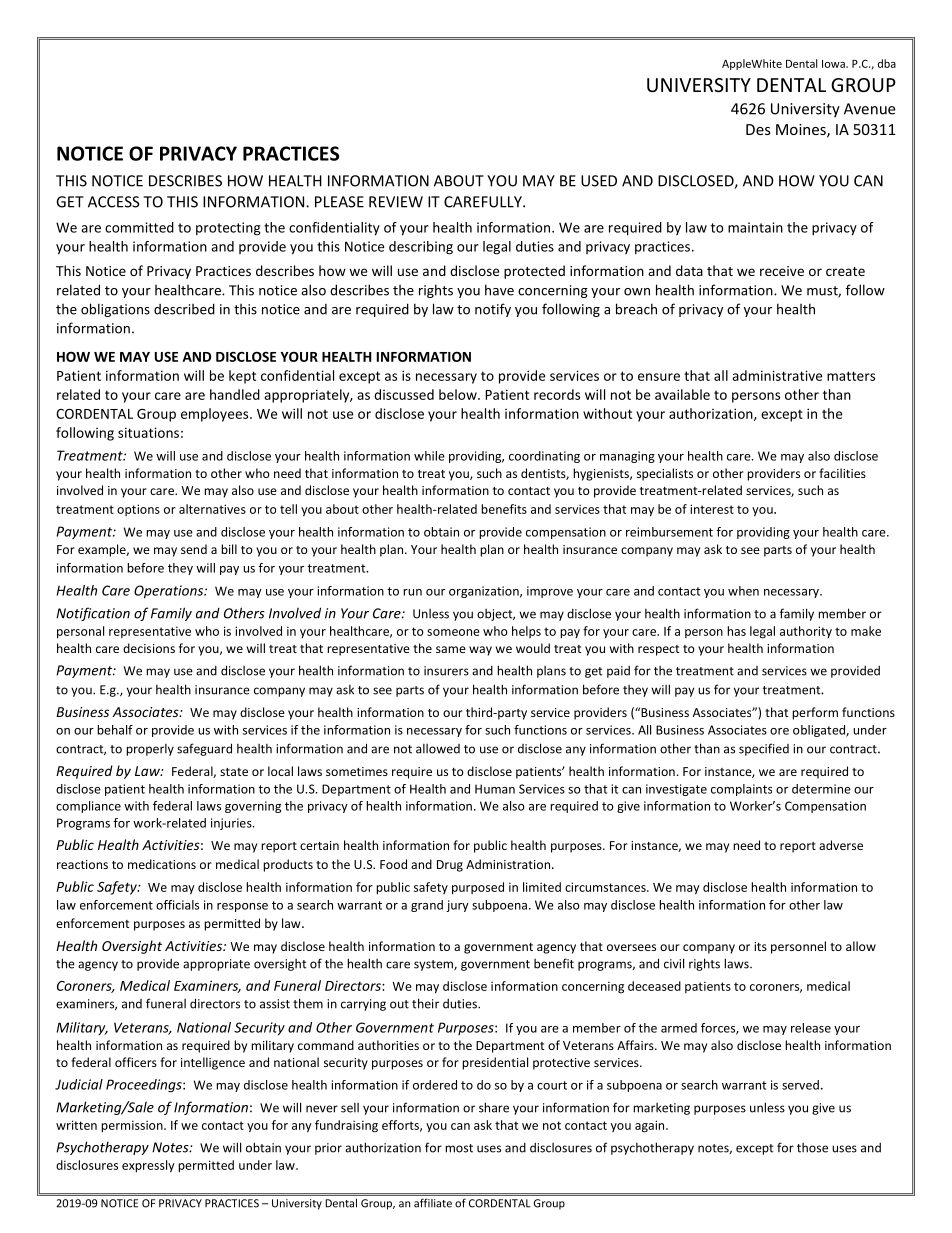 Image resolution: width=952 pixels, height=1233 pixels. What do you see at coordinates (148, 1166) in the image?
I see `expressly` at bounding box center [148, 1166].
